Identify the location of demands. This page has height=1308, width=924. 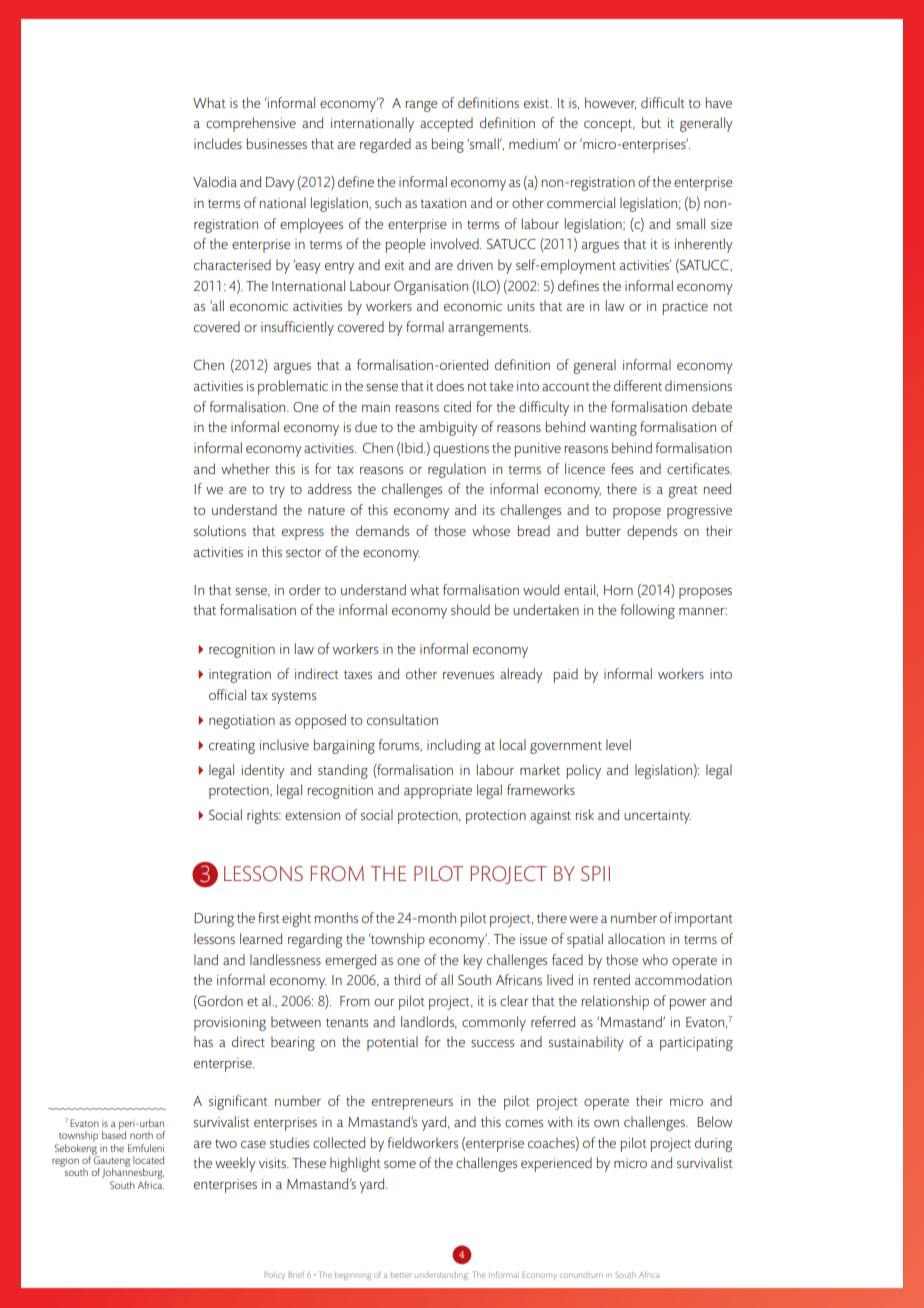
(382, 530).
